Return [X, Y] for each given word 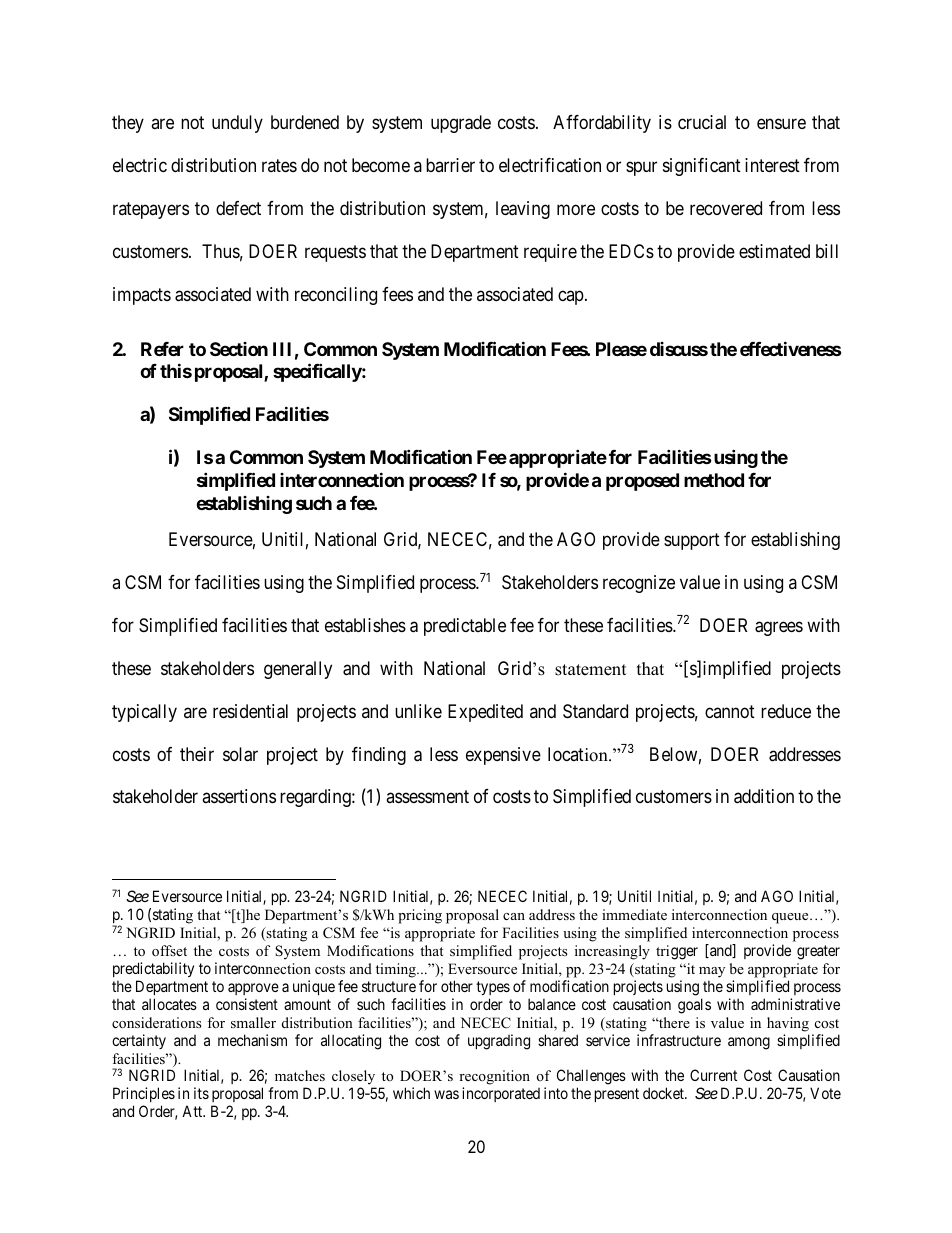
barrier [450, 165]
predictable [465, 627]
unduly [237, 124]
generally [298, 670]
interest [772, 165]
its [201, 1093]
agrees [779, 628]
